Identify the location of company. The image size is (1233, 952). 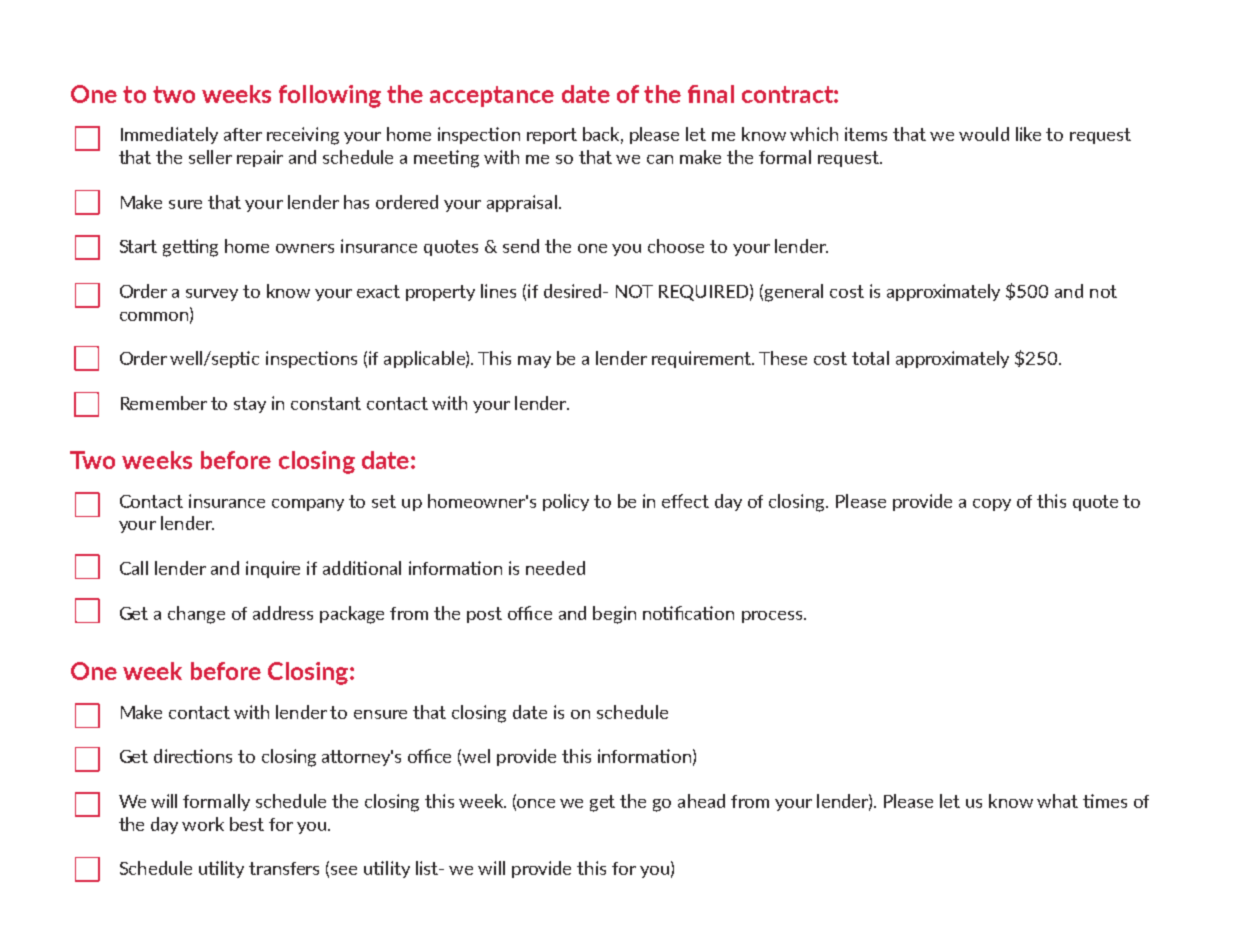
(308, 505).
